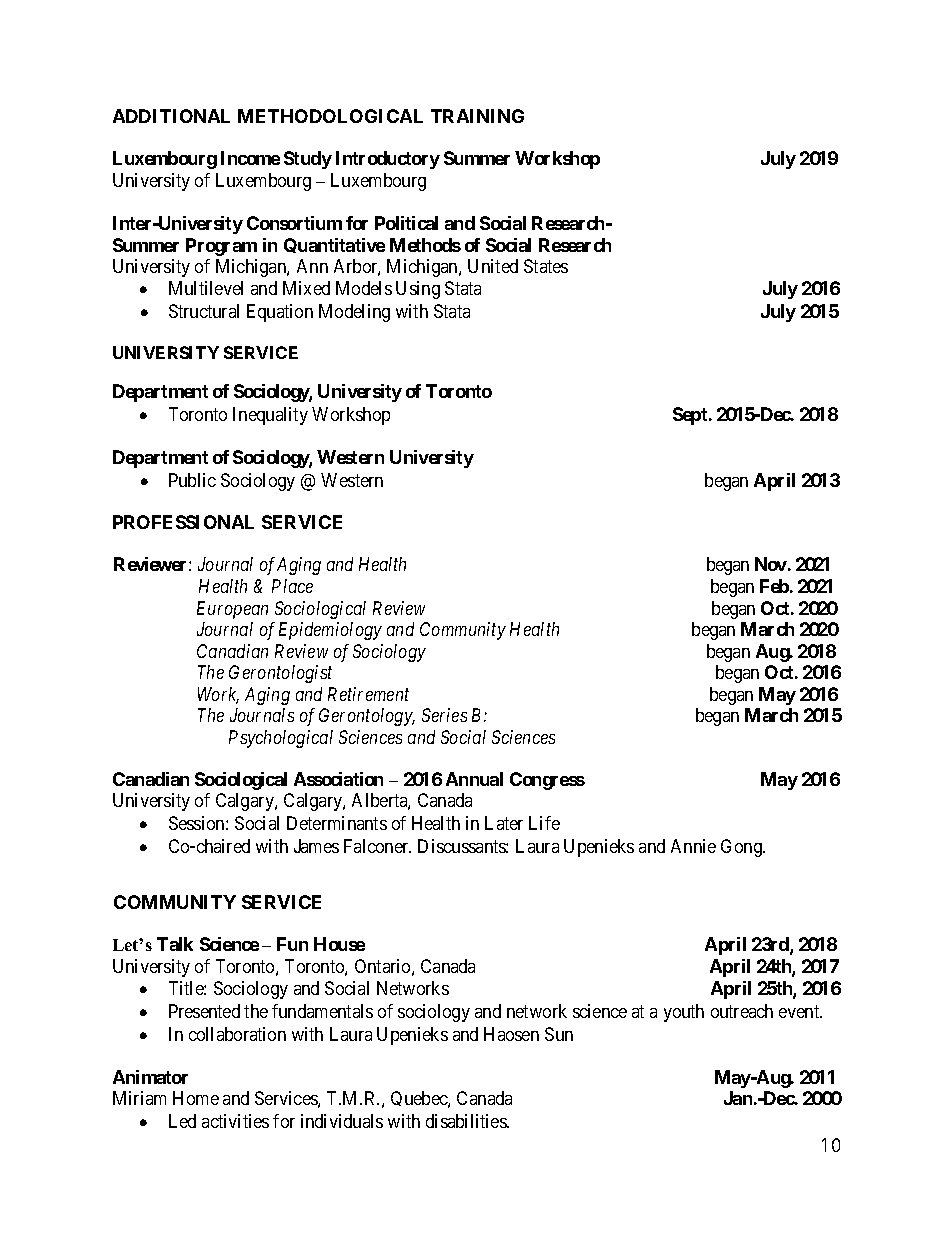 The image size is (952, 1233). Describe the element at coordinates (771, 564) in the screenshot. I see `Nov` at that location.
